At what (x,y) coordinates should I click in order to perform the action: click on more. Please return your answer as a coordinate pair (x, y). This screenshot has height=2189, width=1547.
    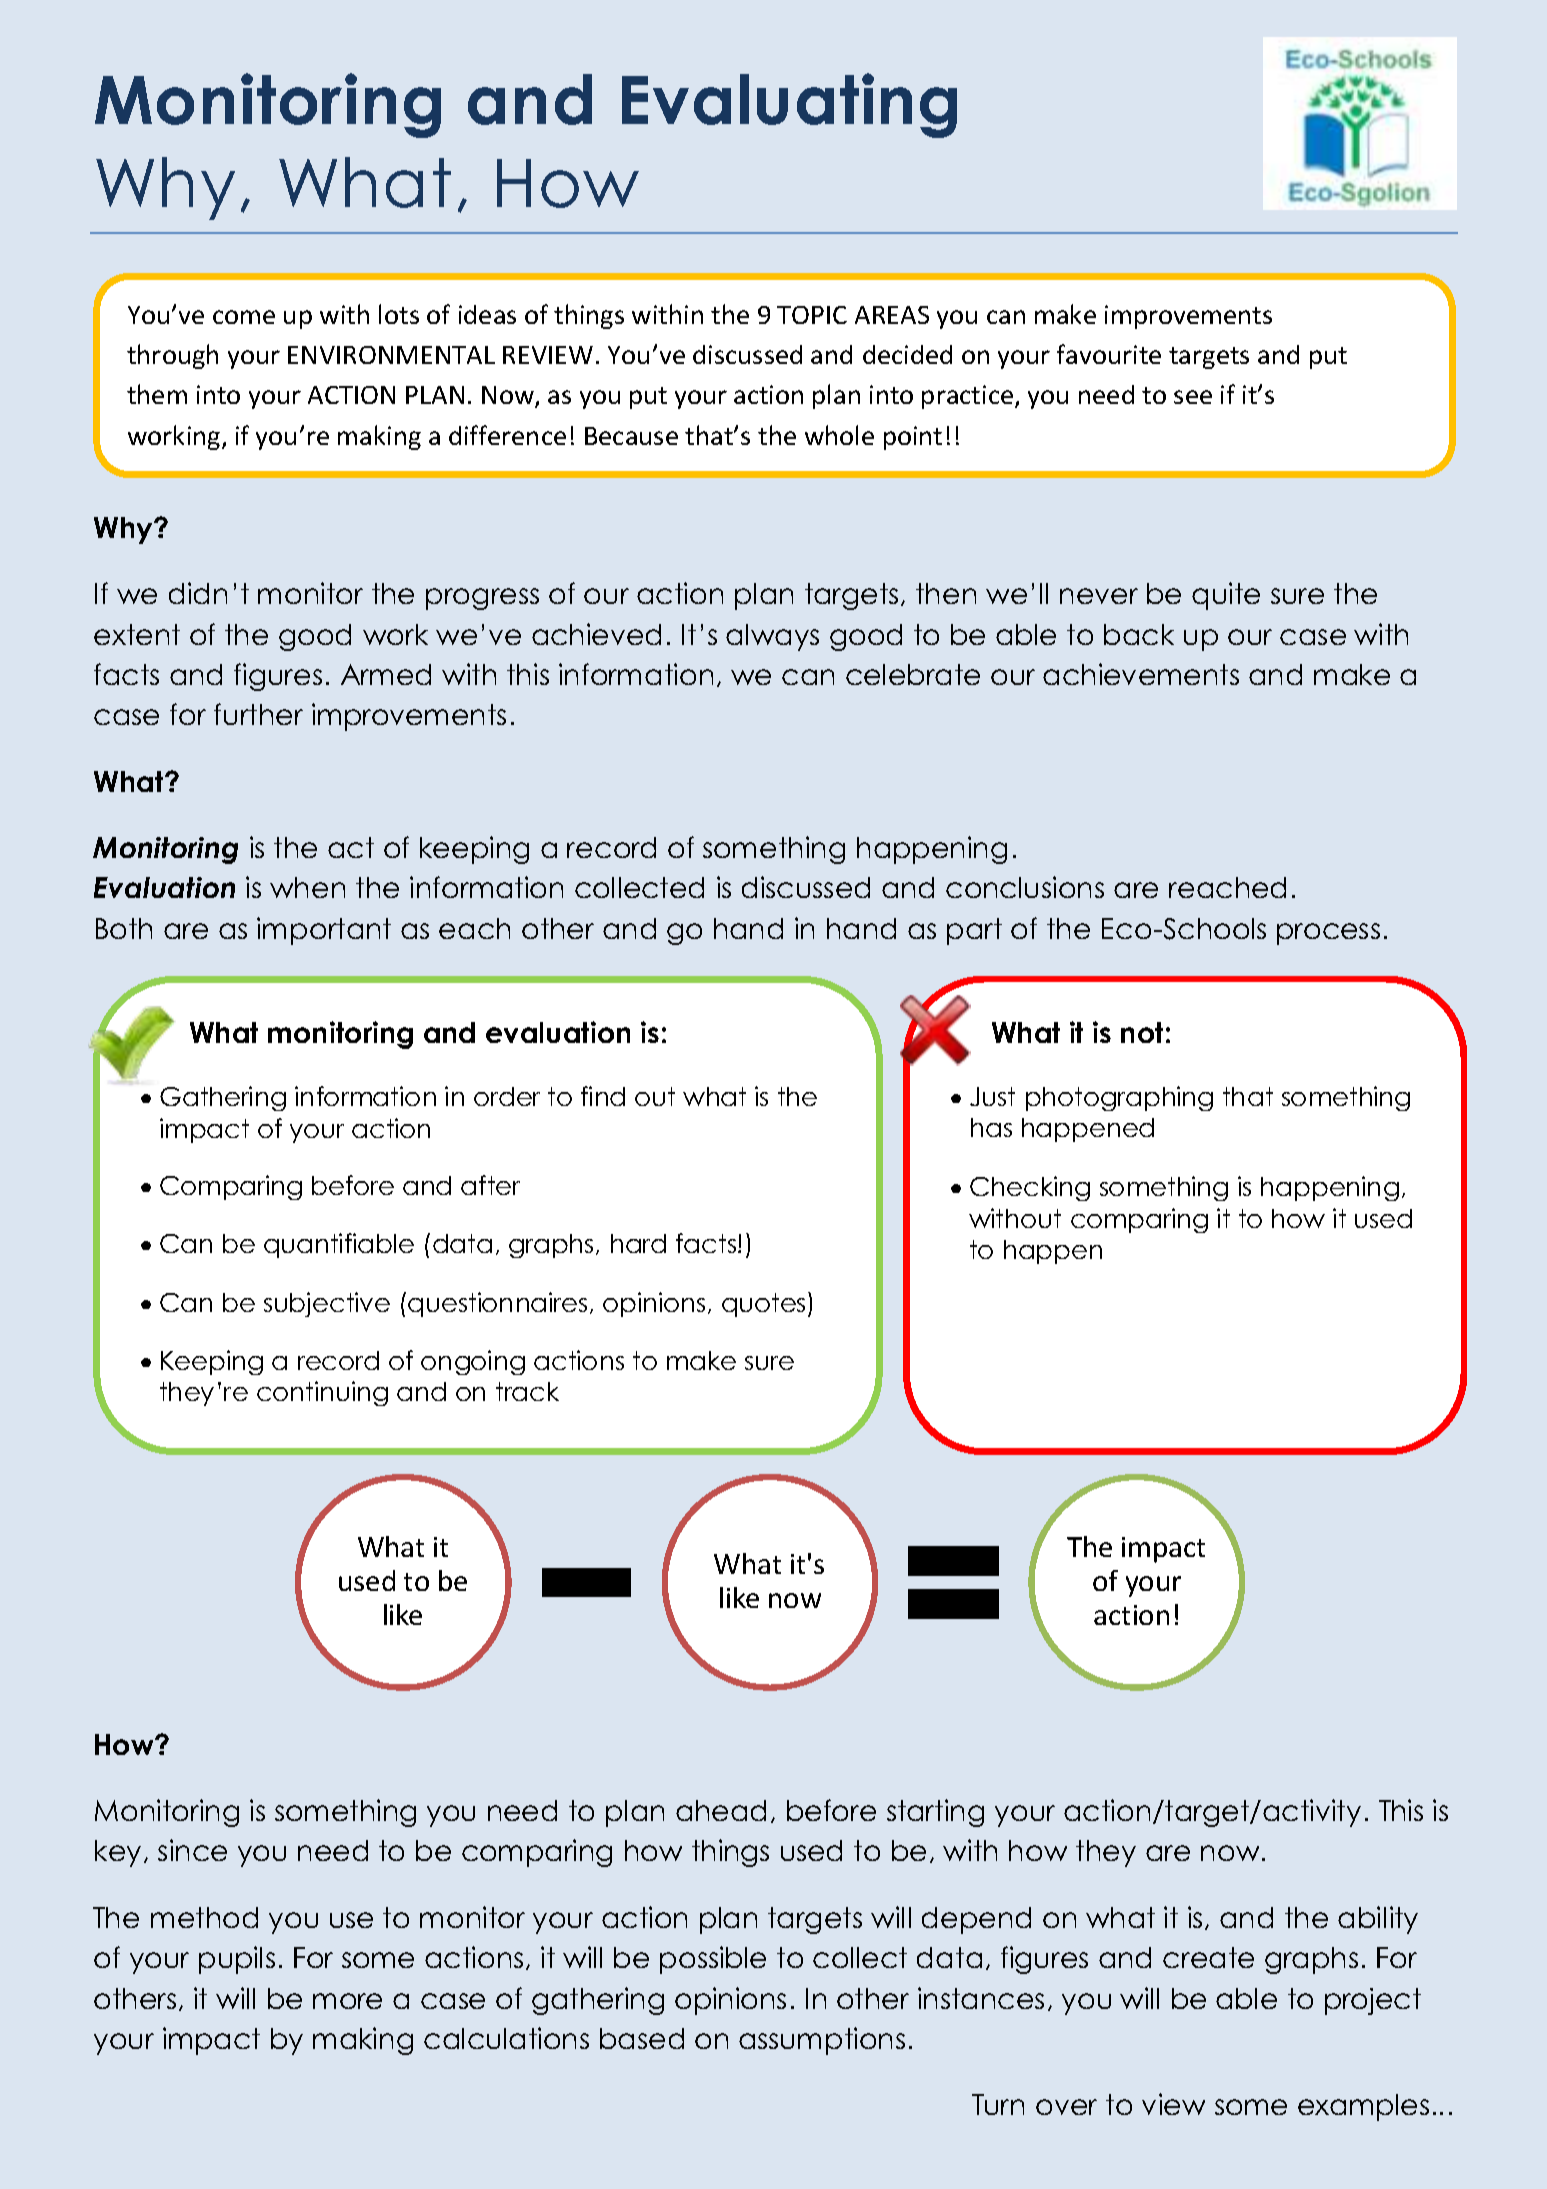
    Looking at the image, I should click on (347, 2001).
